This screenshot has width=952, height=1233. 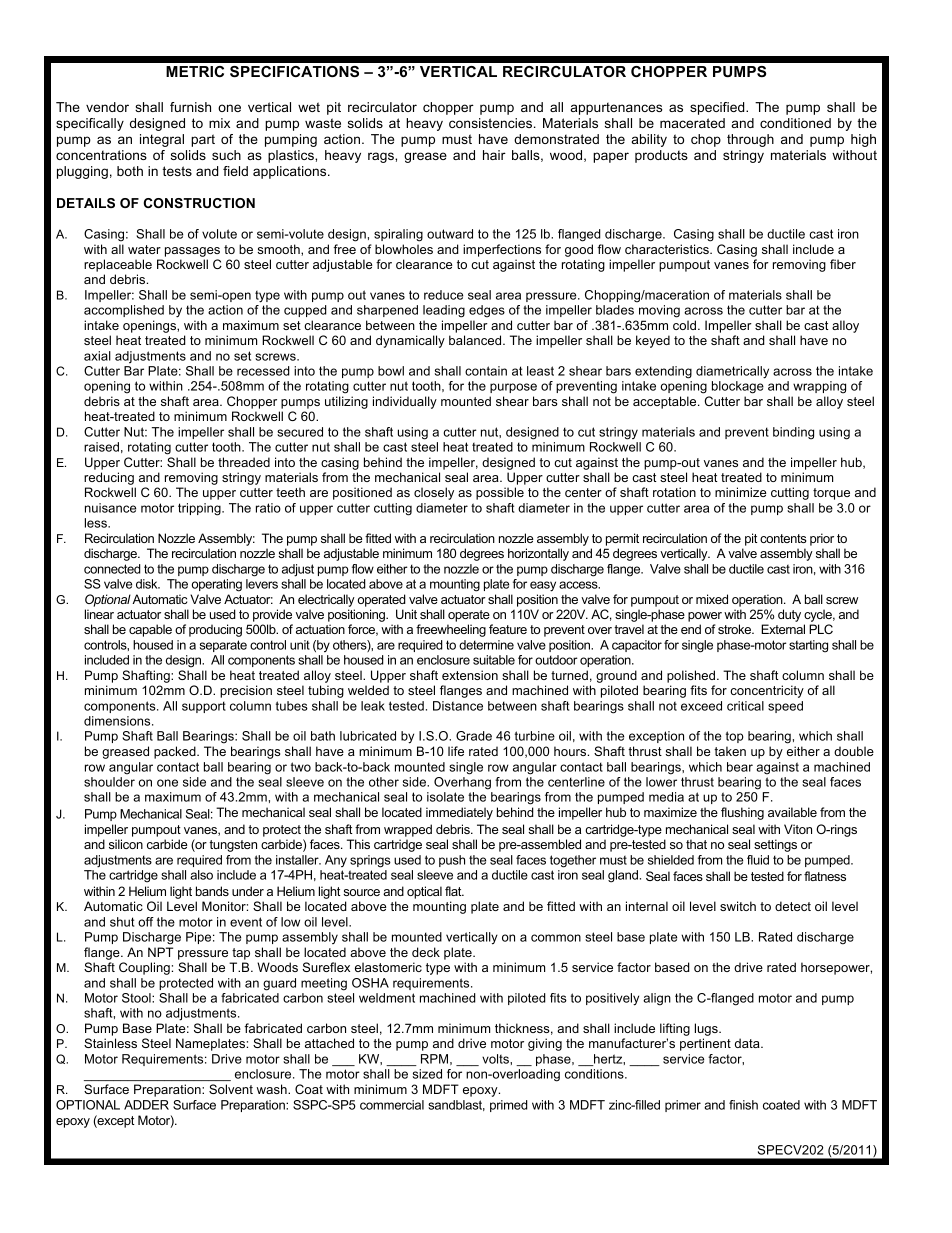 What do you see at coordinates (795, 123) in the screenshot?
I see `conditioned` at bounding box center [795, 123].
